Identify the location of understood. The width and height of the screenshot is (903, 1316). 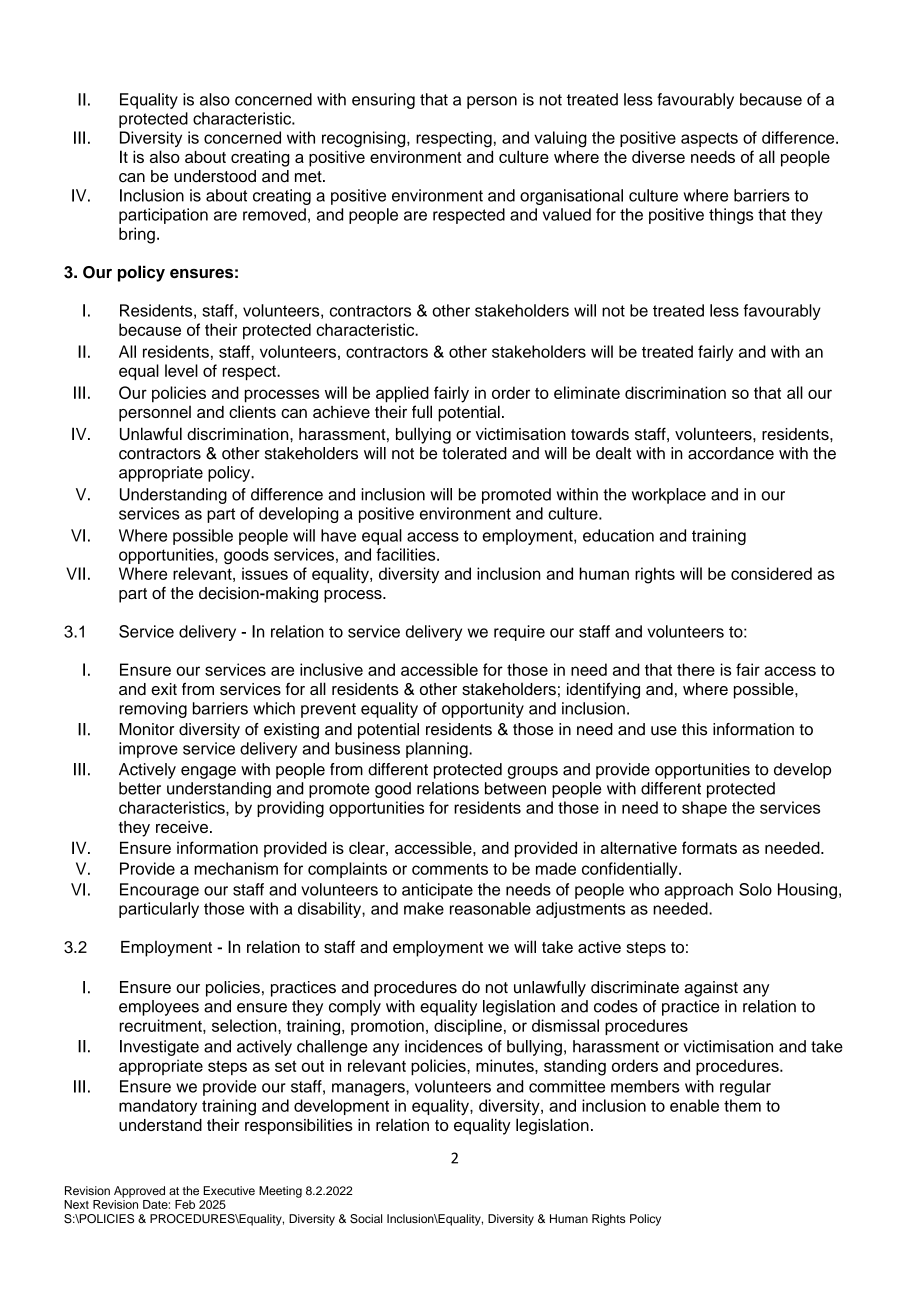
(215, 176).
